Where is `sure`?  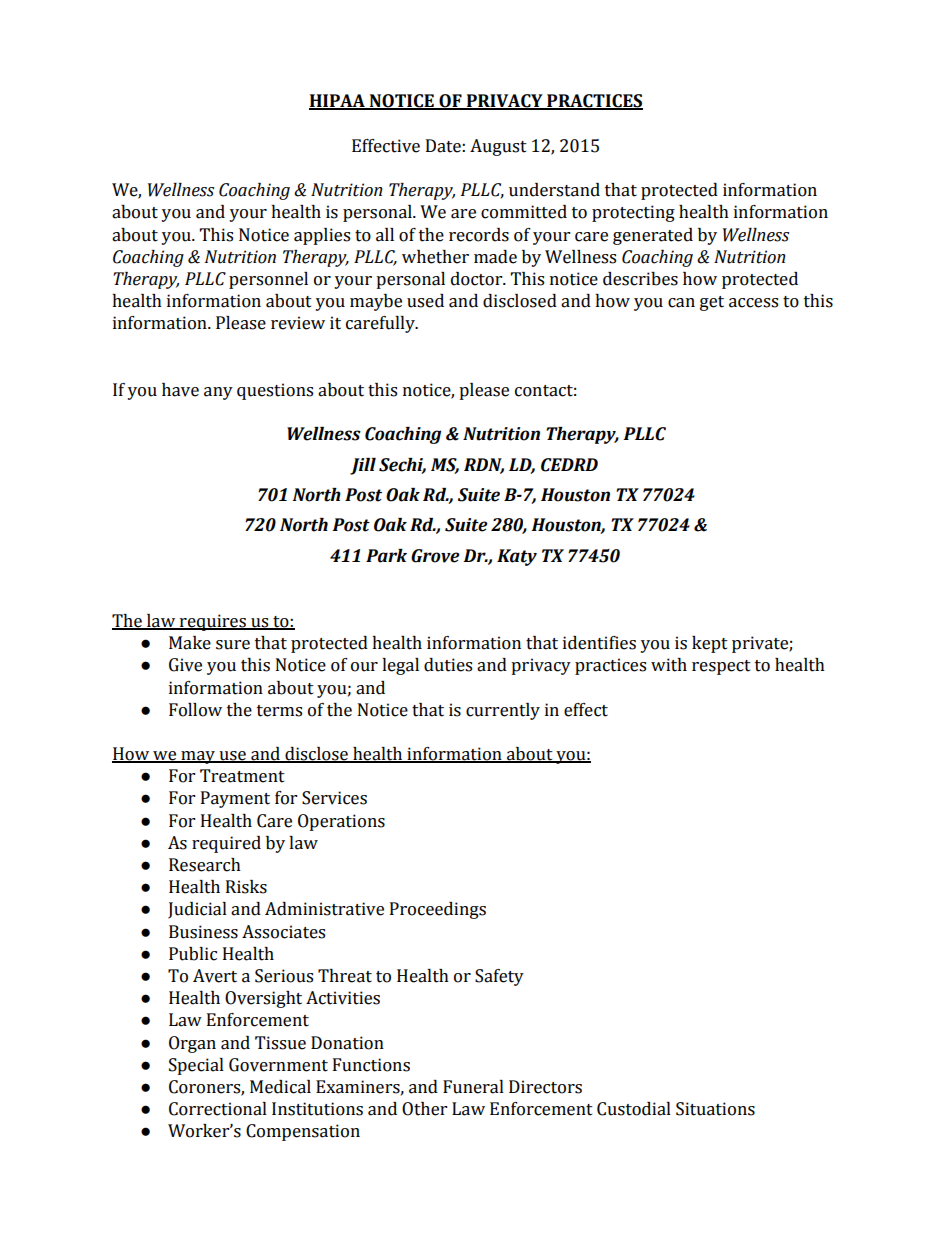 sure is located at coordinates (233, 645).
